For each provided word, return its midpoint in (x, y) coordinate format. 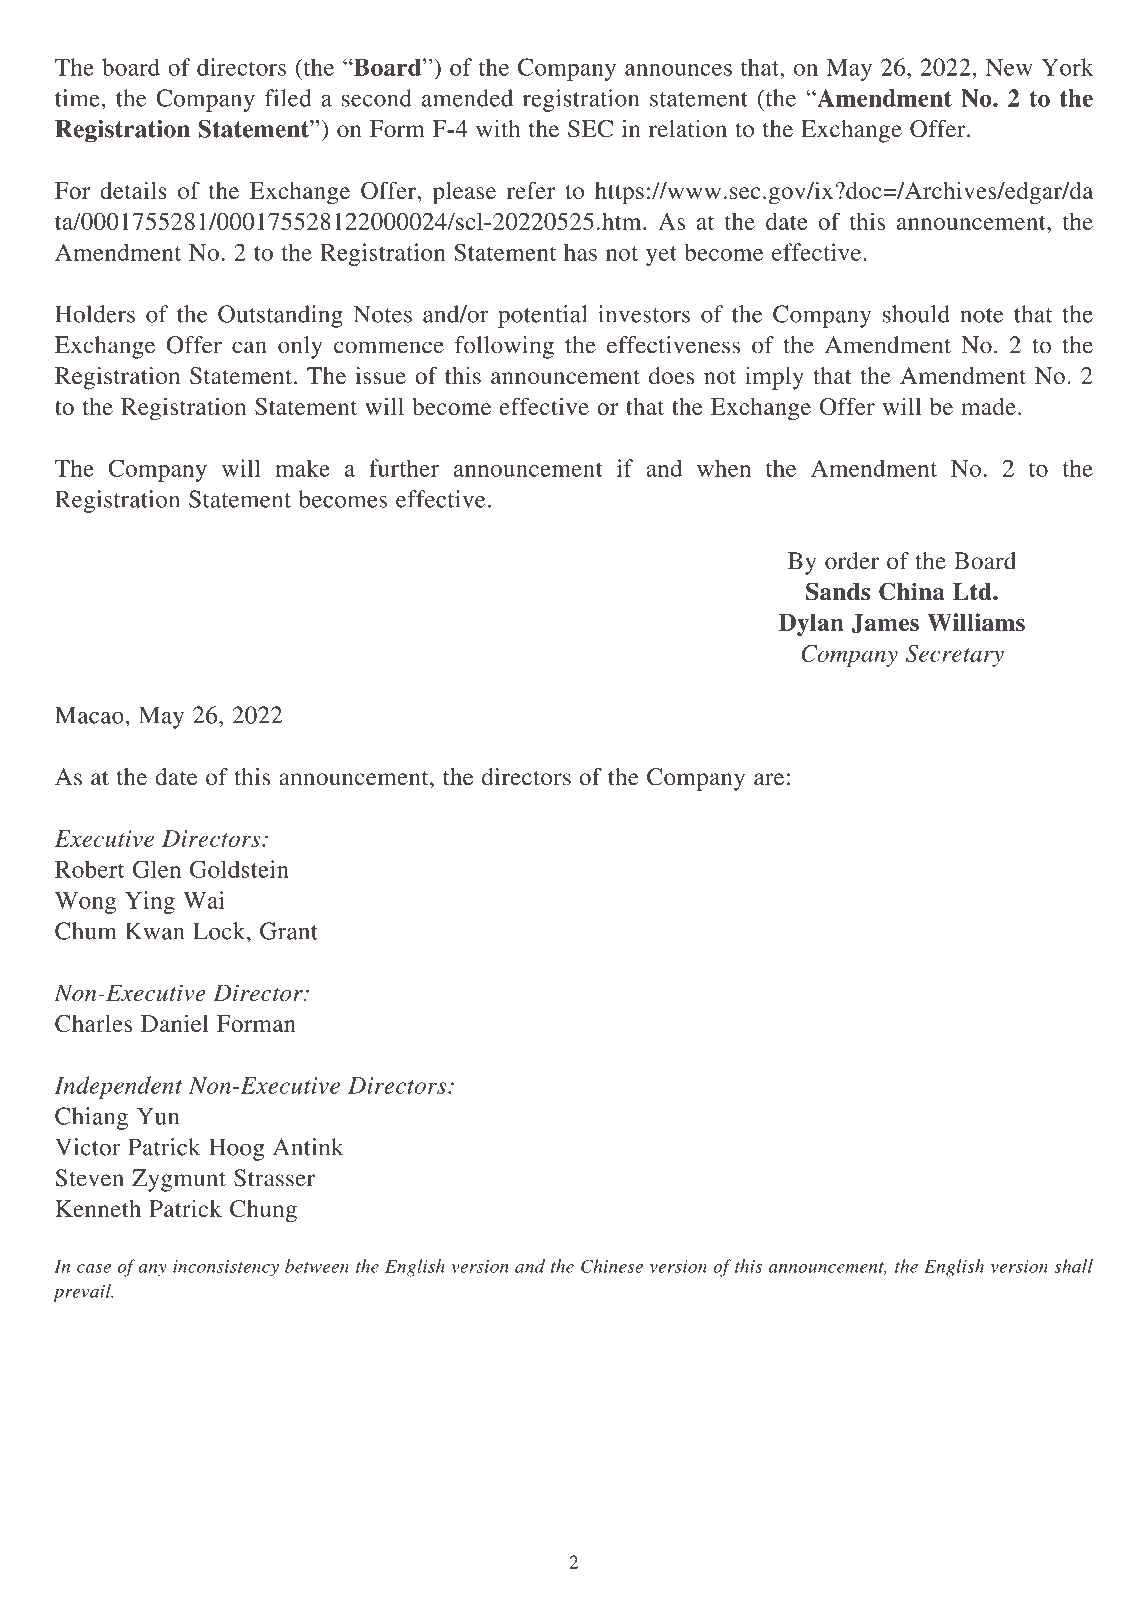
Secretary (955, 656)
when (724, 468)
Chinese (612, 1266)
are (769, 779)
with (498, 128)
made (989, 406)
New (1009, 67)
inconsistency (226, 1268)
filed (288, 98)
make (302, 468)
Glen (157, 869)
